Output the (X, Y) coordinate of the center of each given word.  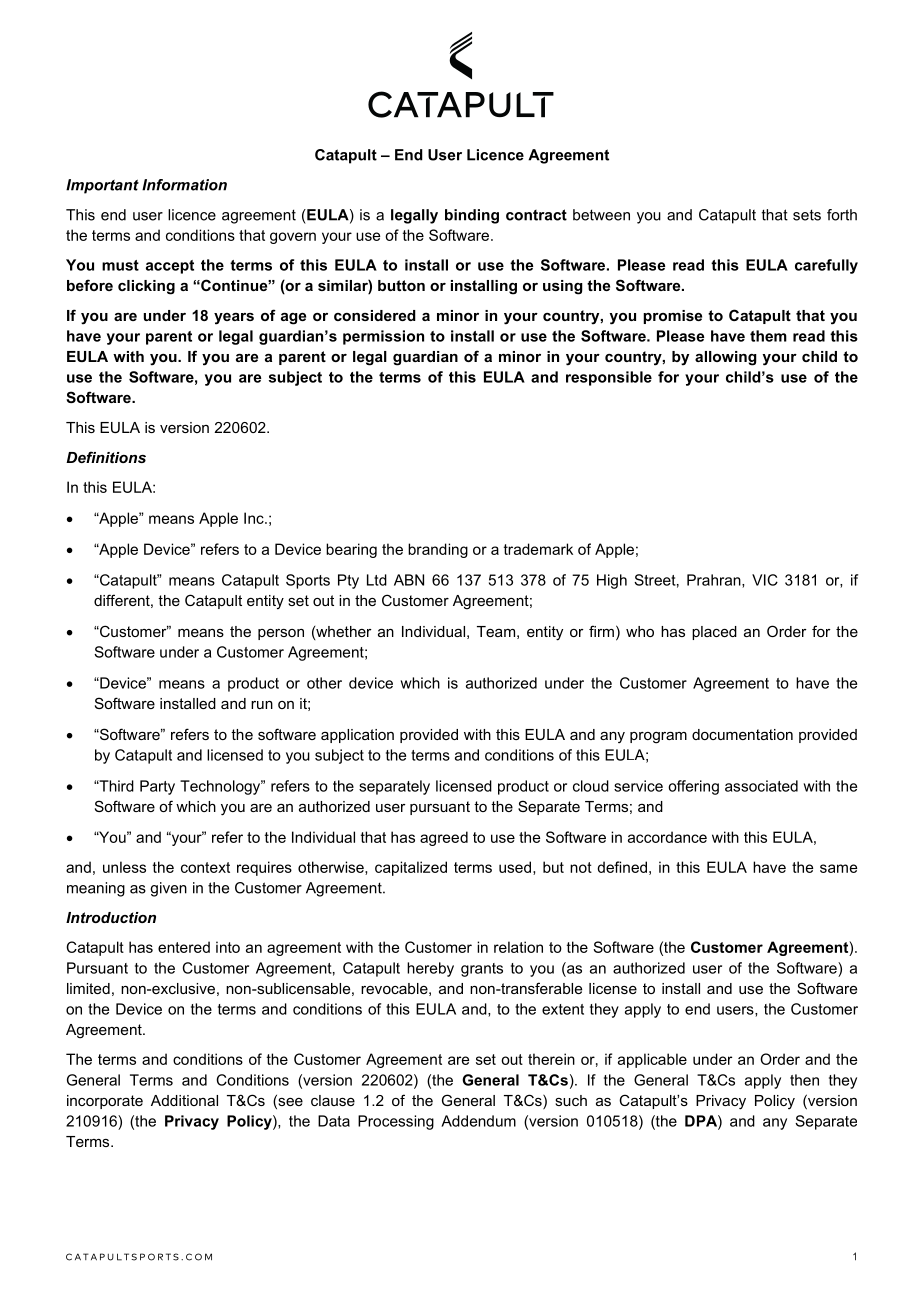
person (281, 634)
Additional (184, 1100)
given (168, 889)
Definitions (106, 457)
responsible (609, 378)
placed (714, 633)
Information (184, 185)
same (838, 868)
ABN (409, 580)
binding (472, 216)
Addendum (478, 1121)
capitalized (411, 868)
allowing (726, 358)
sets (807, 215)
